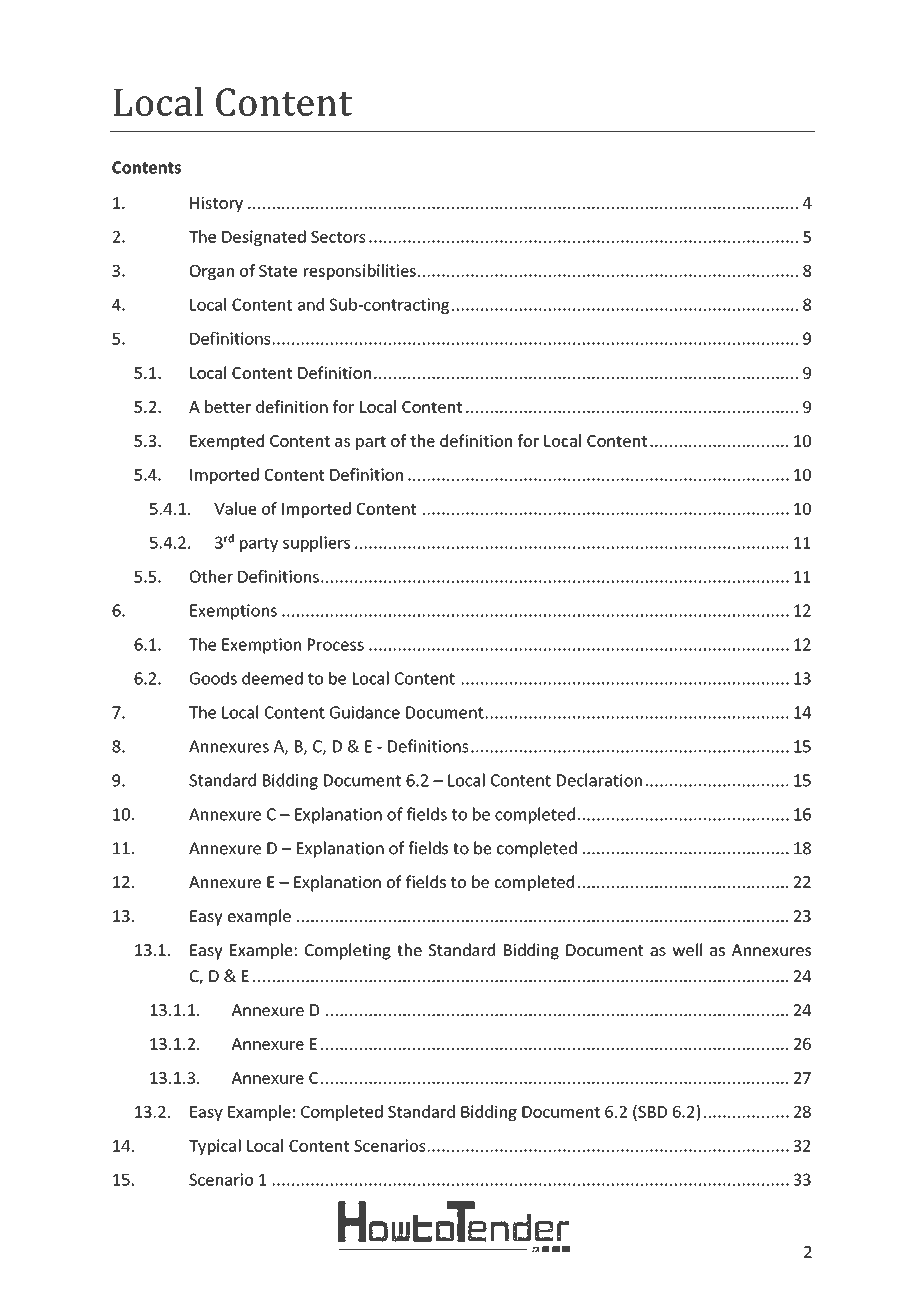 This page has height=1308, width=924. What do you see at coordinates (651, 1112) in the page?
I see `SBD` at bounding box center [651, 1112].
